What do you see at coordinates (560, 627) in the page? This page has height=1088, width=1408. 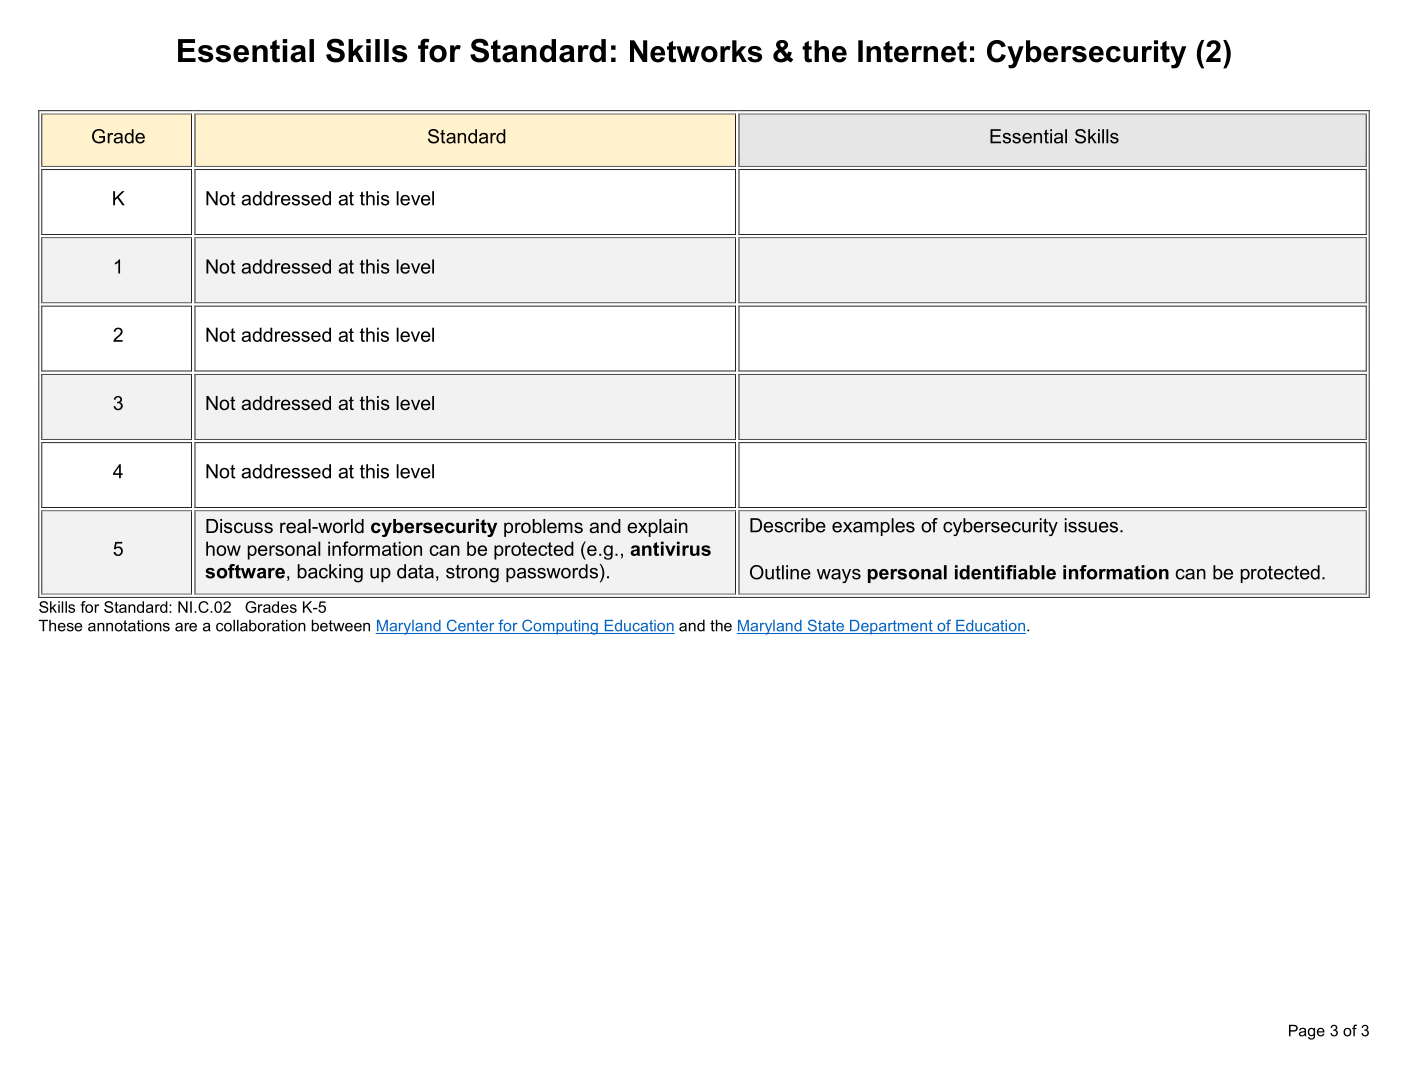 I see `Computing` at bounding box center [560, 627].
